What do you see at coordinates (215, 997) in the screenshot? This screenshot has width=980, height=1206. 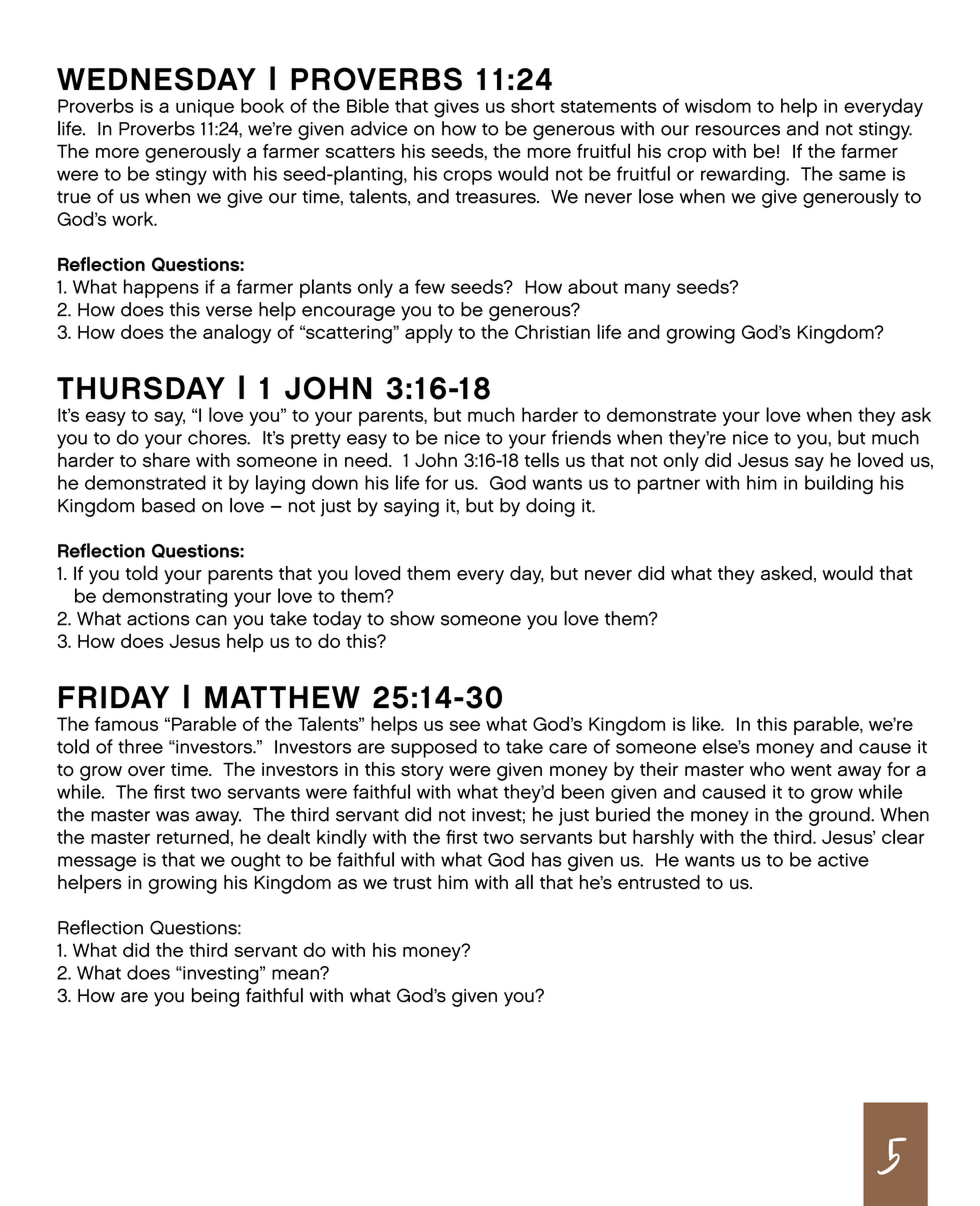 I see `being` at bounding box center [215, 997].
